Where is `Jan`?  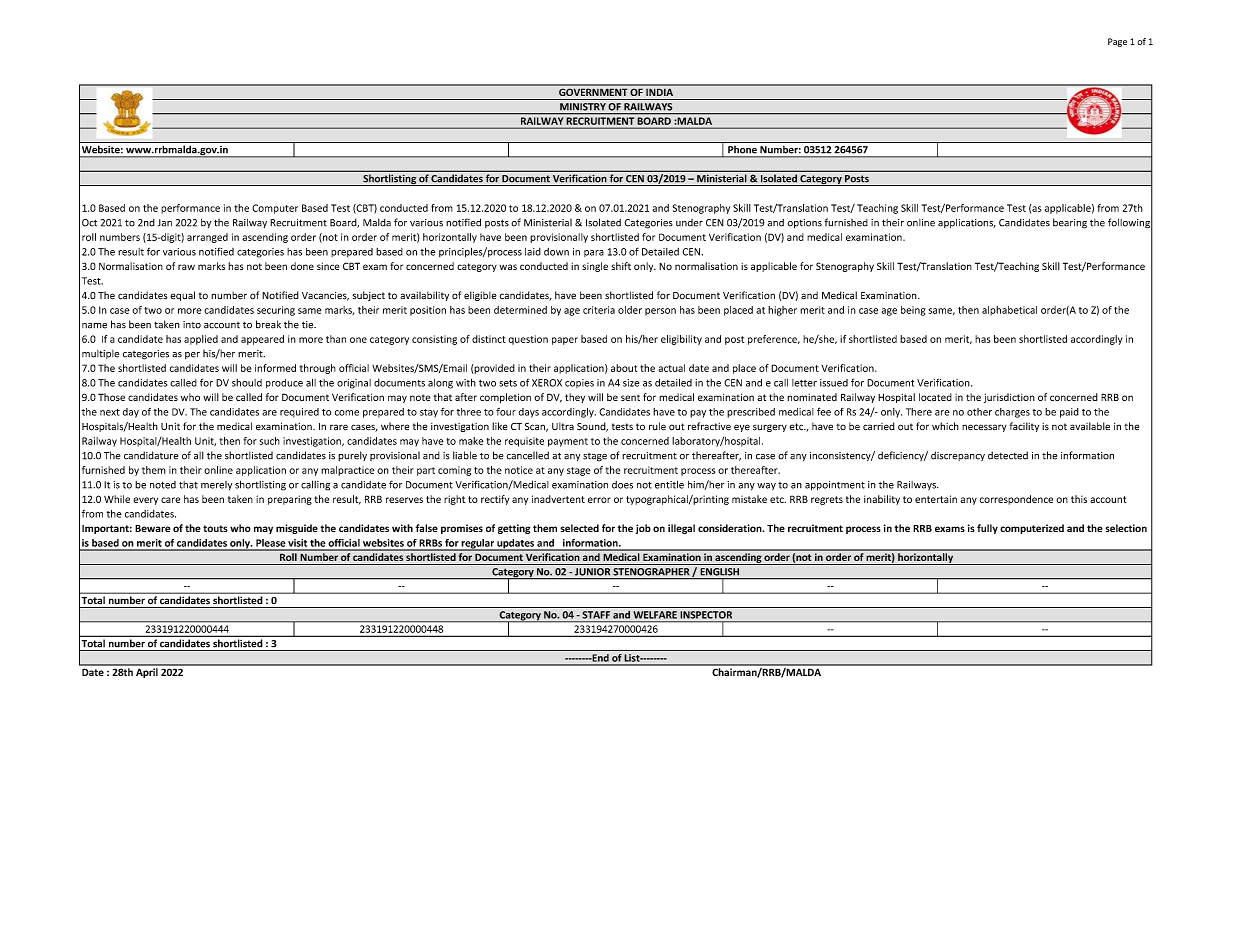 Jan is located at coordinates (165, 223).
